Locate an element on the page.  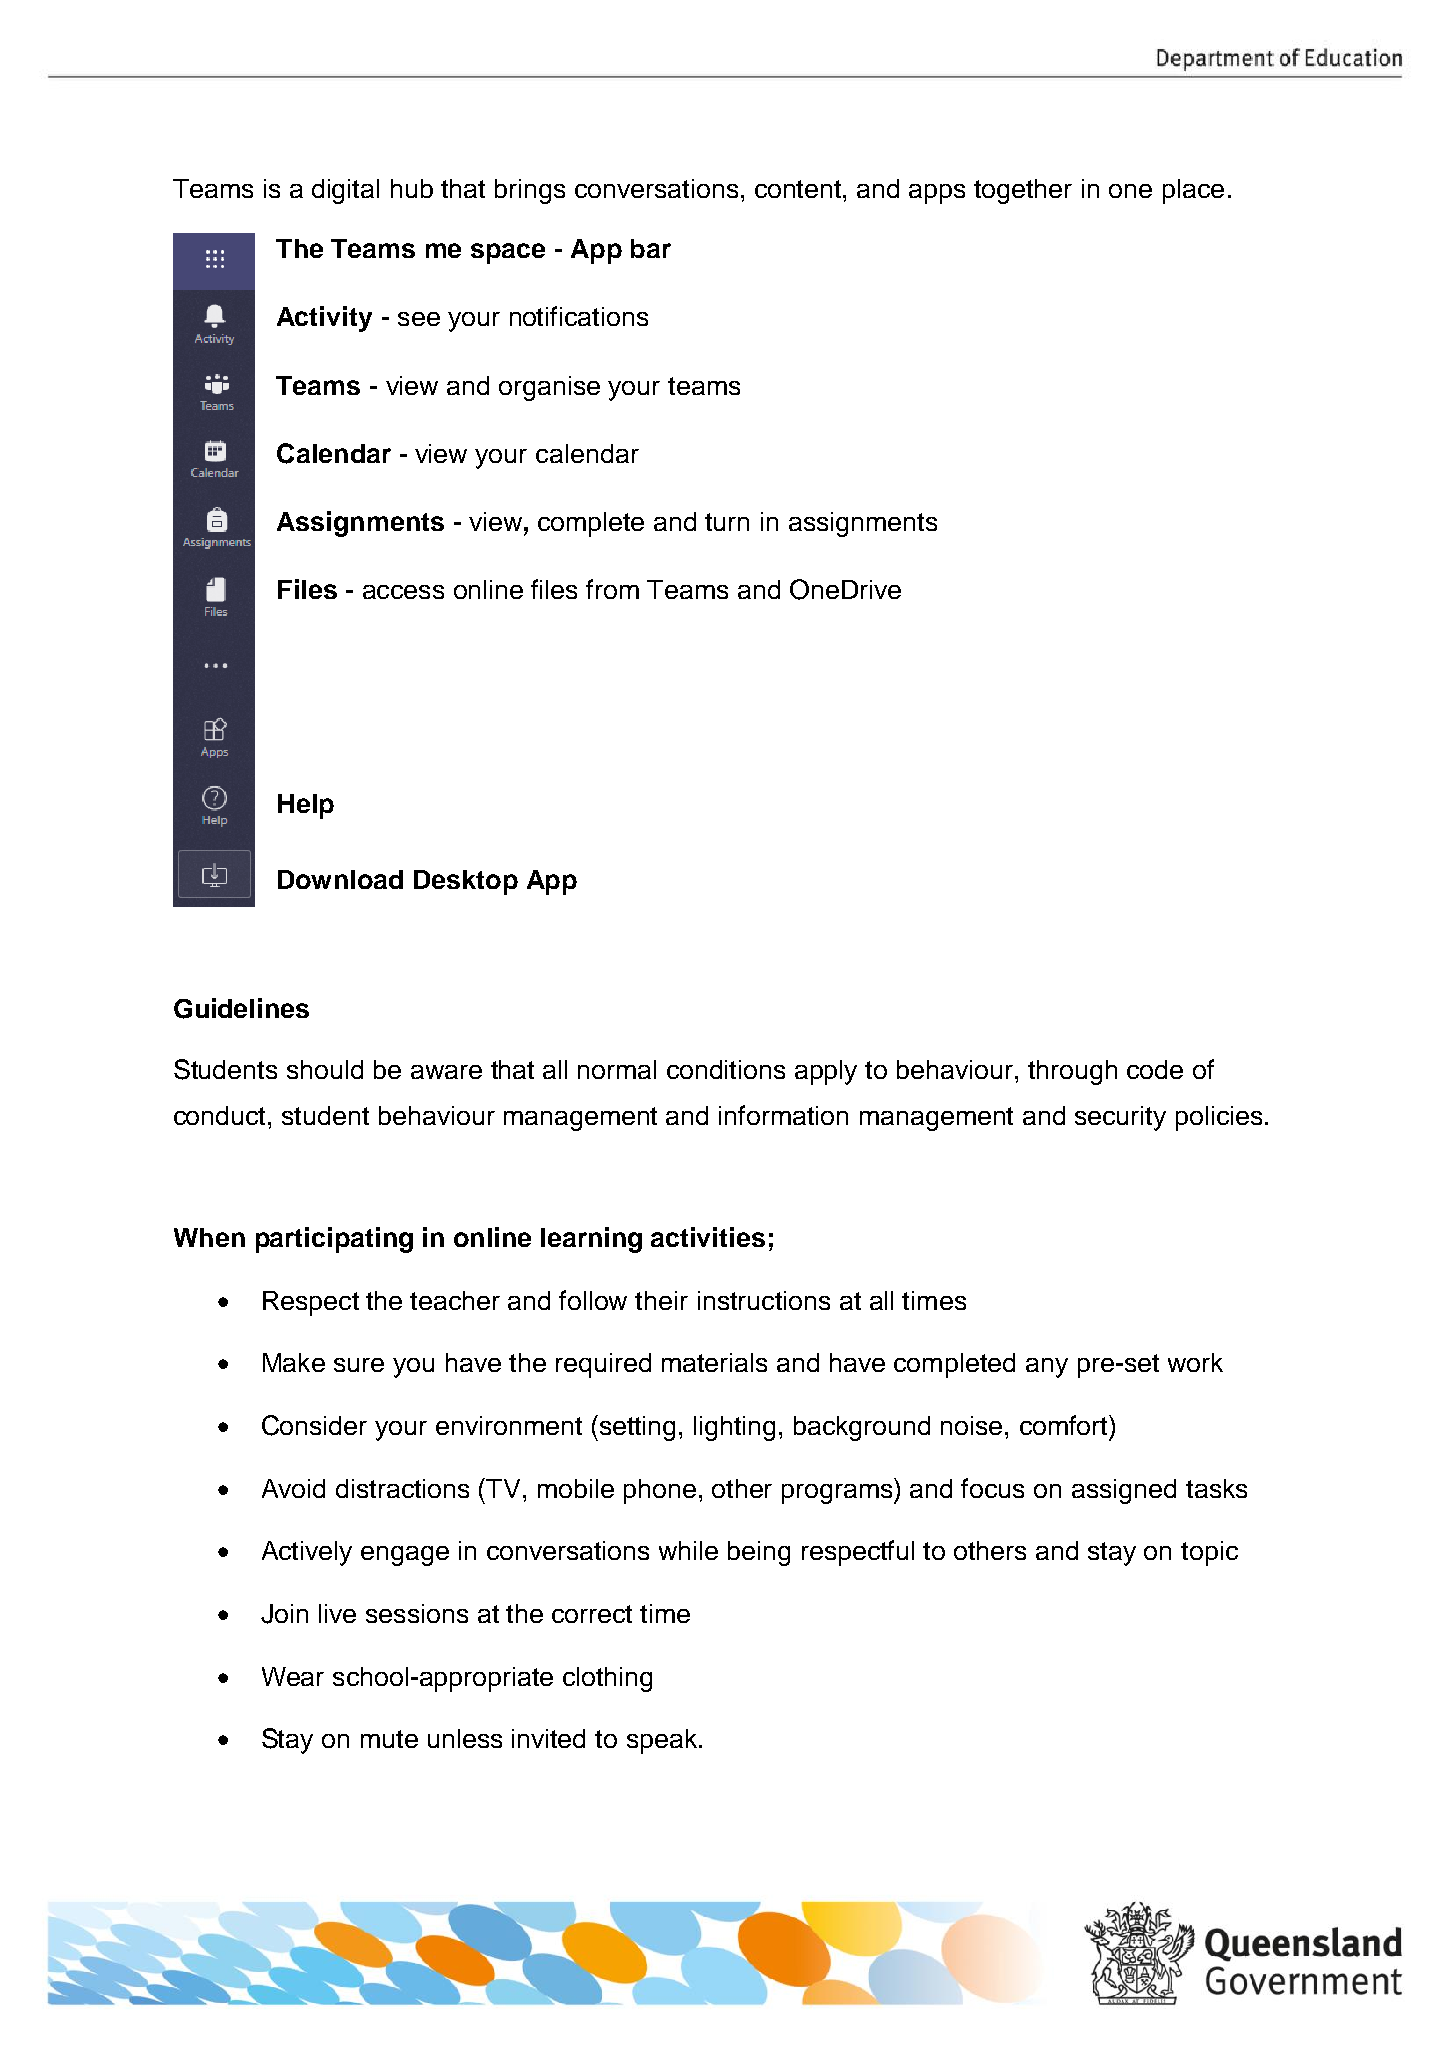
together is located at coordinates (1023, 191).
